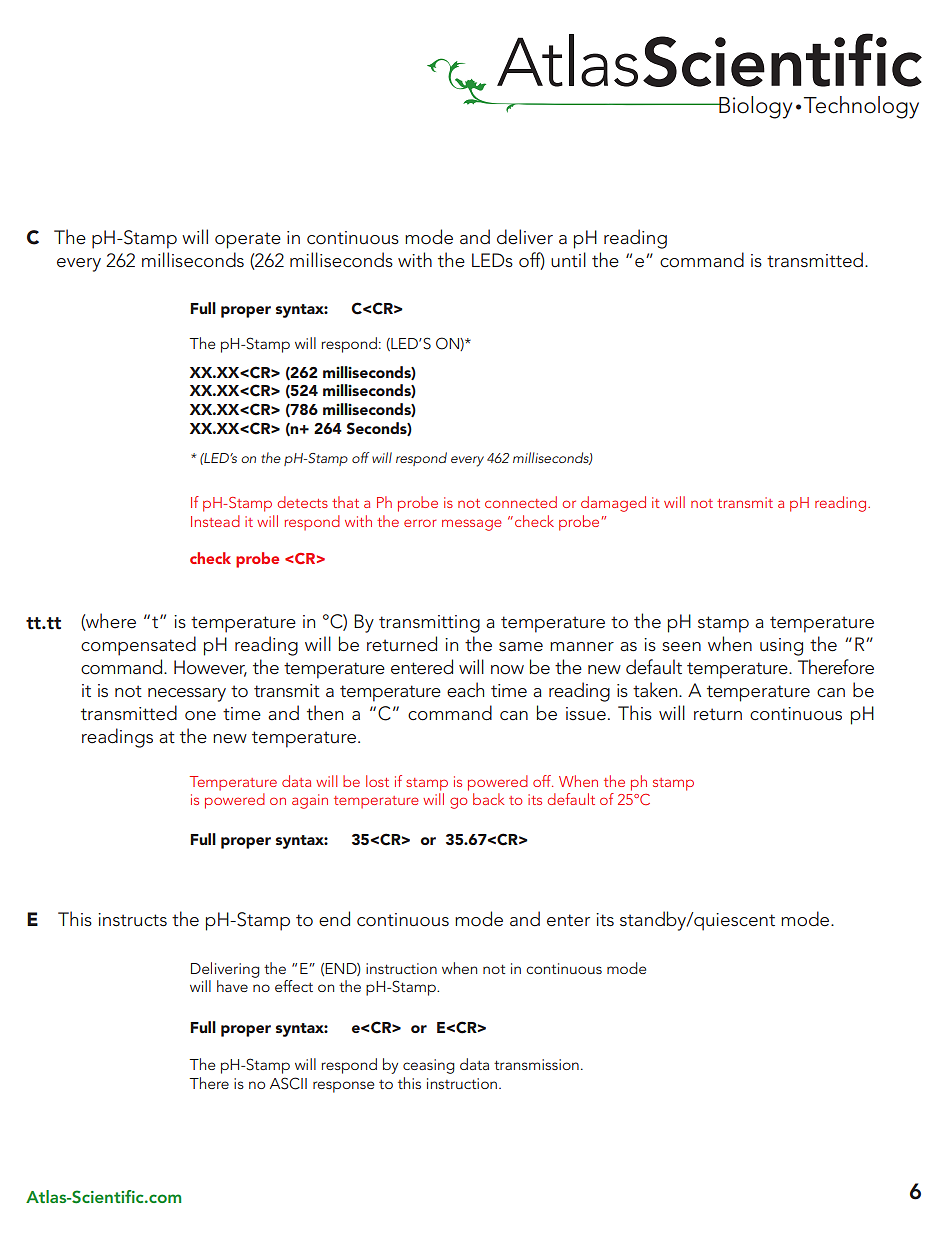  What do you see at coordinates (568, 259) in the image?
I see `until` at bounding box center [568, 259].
